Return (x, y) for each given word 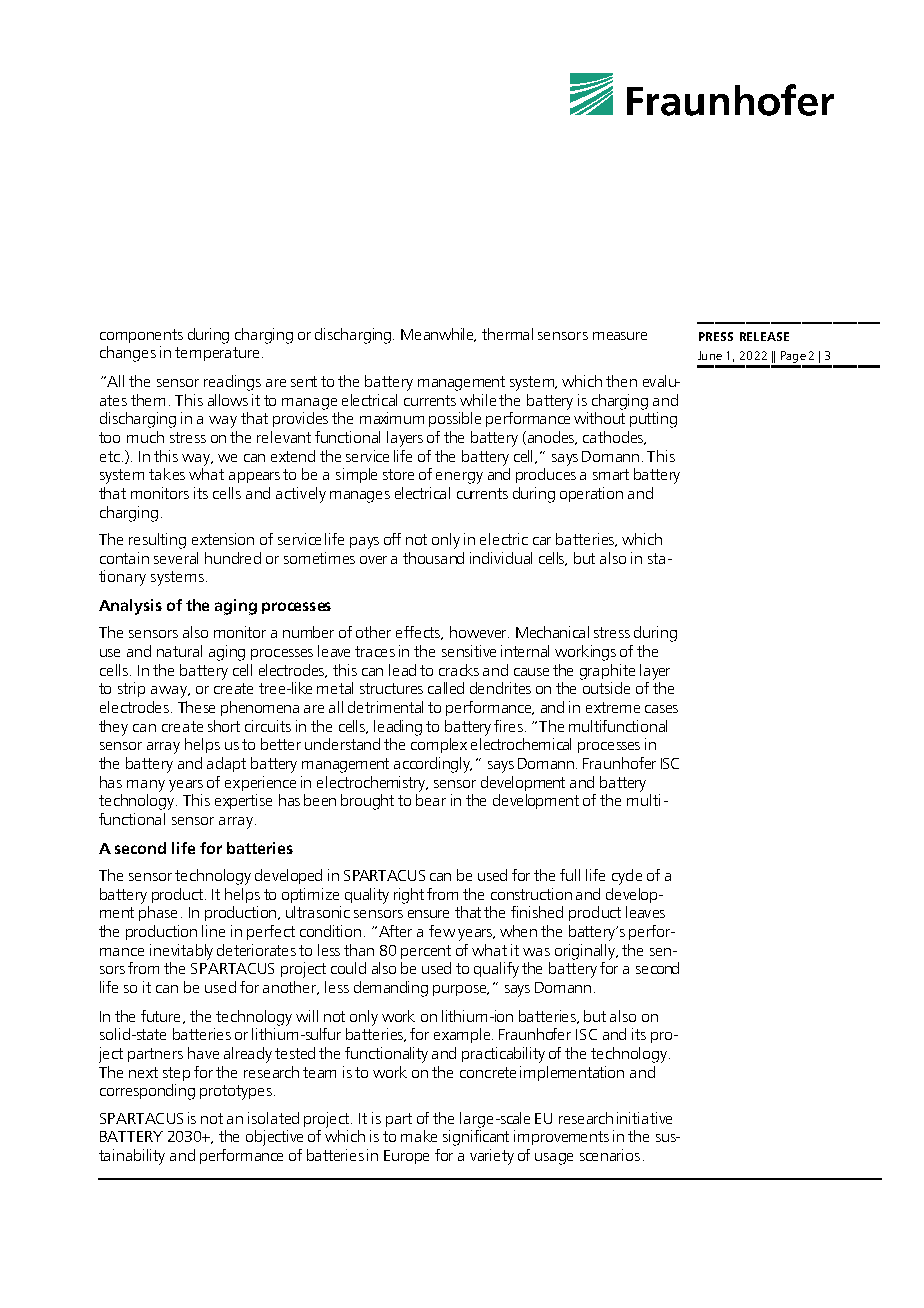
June (710, 355)
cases (661, 709)
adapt (226, 764)
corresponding (147, 1092)
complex (439, 745)
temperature (217, 354)
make (419, 1136)
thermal (507, 334)
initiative (644, 1118)
